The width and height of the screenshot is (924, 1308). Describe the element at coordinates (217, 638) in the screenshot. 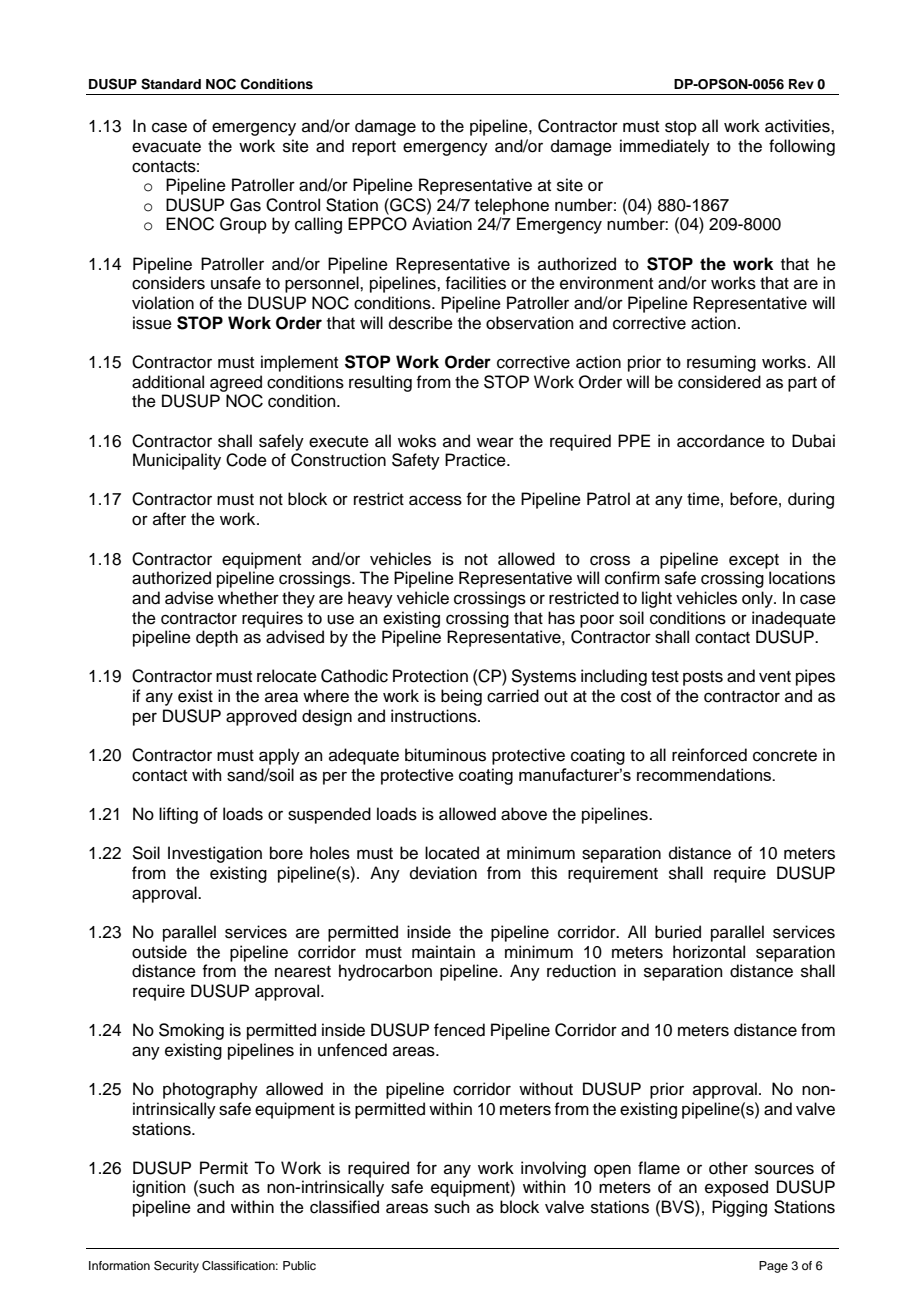

I see `depth` at that location.
